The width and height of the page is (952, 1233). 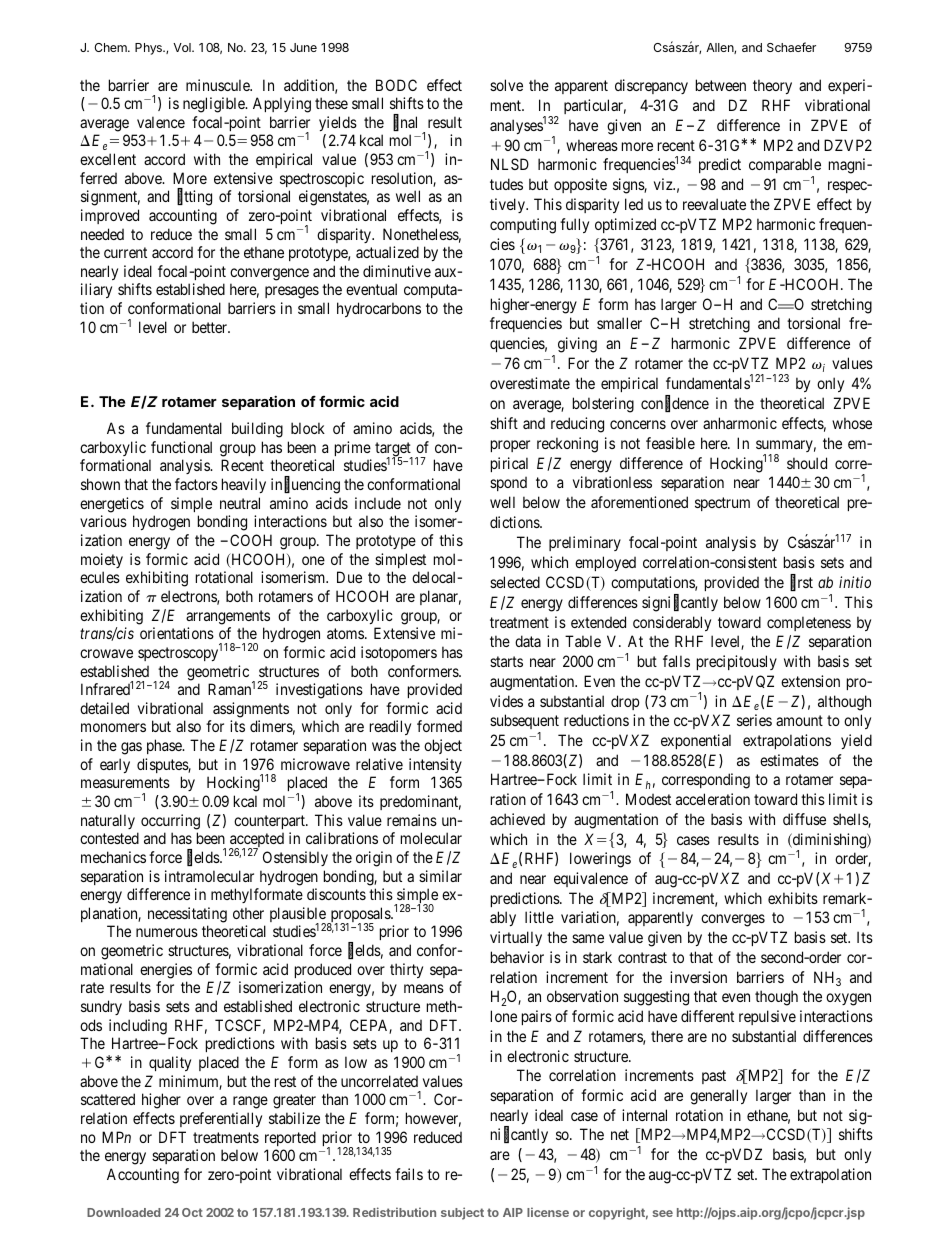 What do you see at coordinates (462, 1213) in the page?
I see `subject` at bounding box center [462, 1213].
